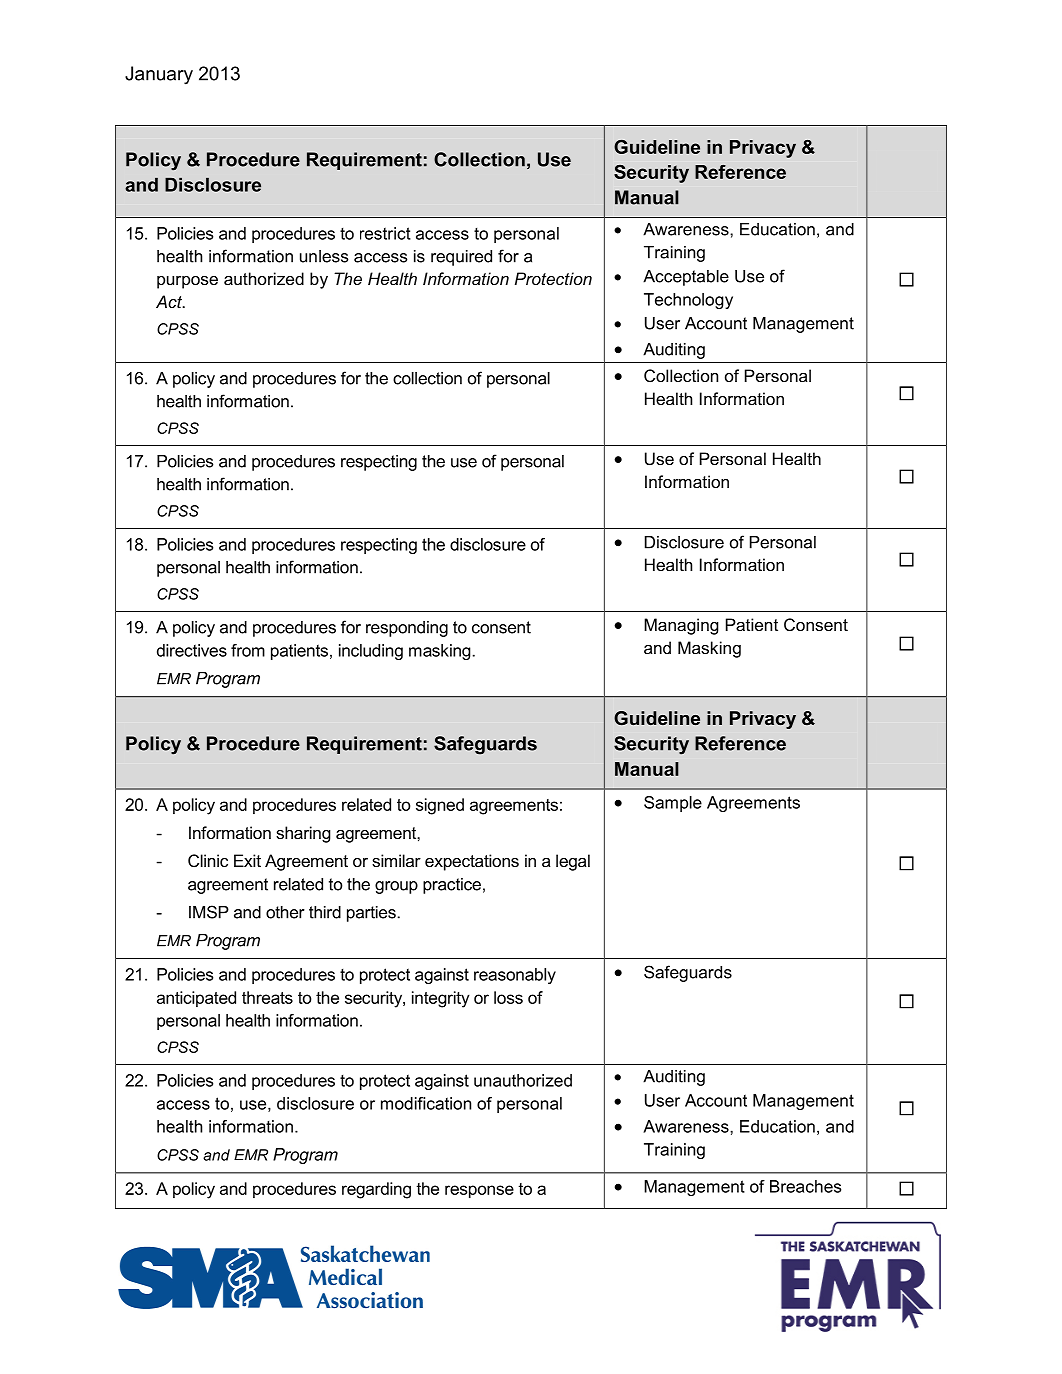 Image resolution: width=1062 pixels, height=1374 pixels. What do you see at coordinates (688, 301) in the document?
I see `Technology` at bounding box center [688, 301].
